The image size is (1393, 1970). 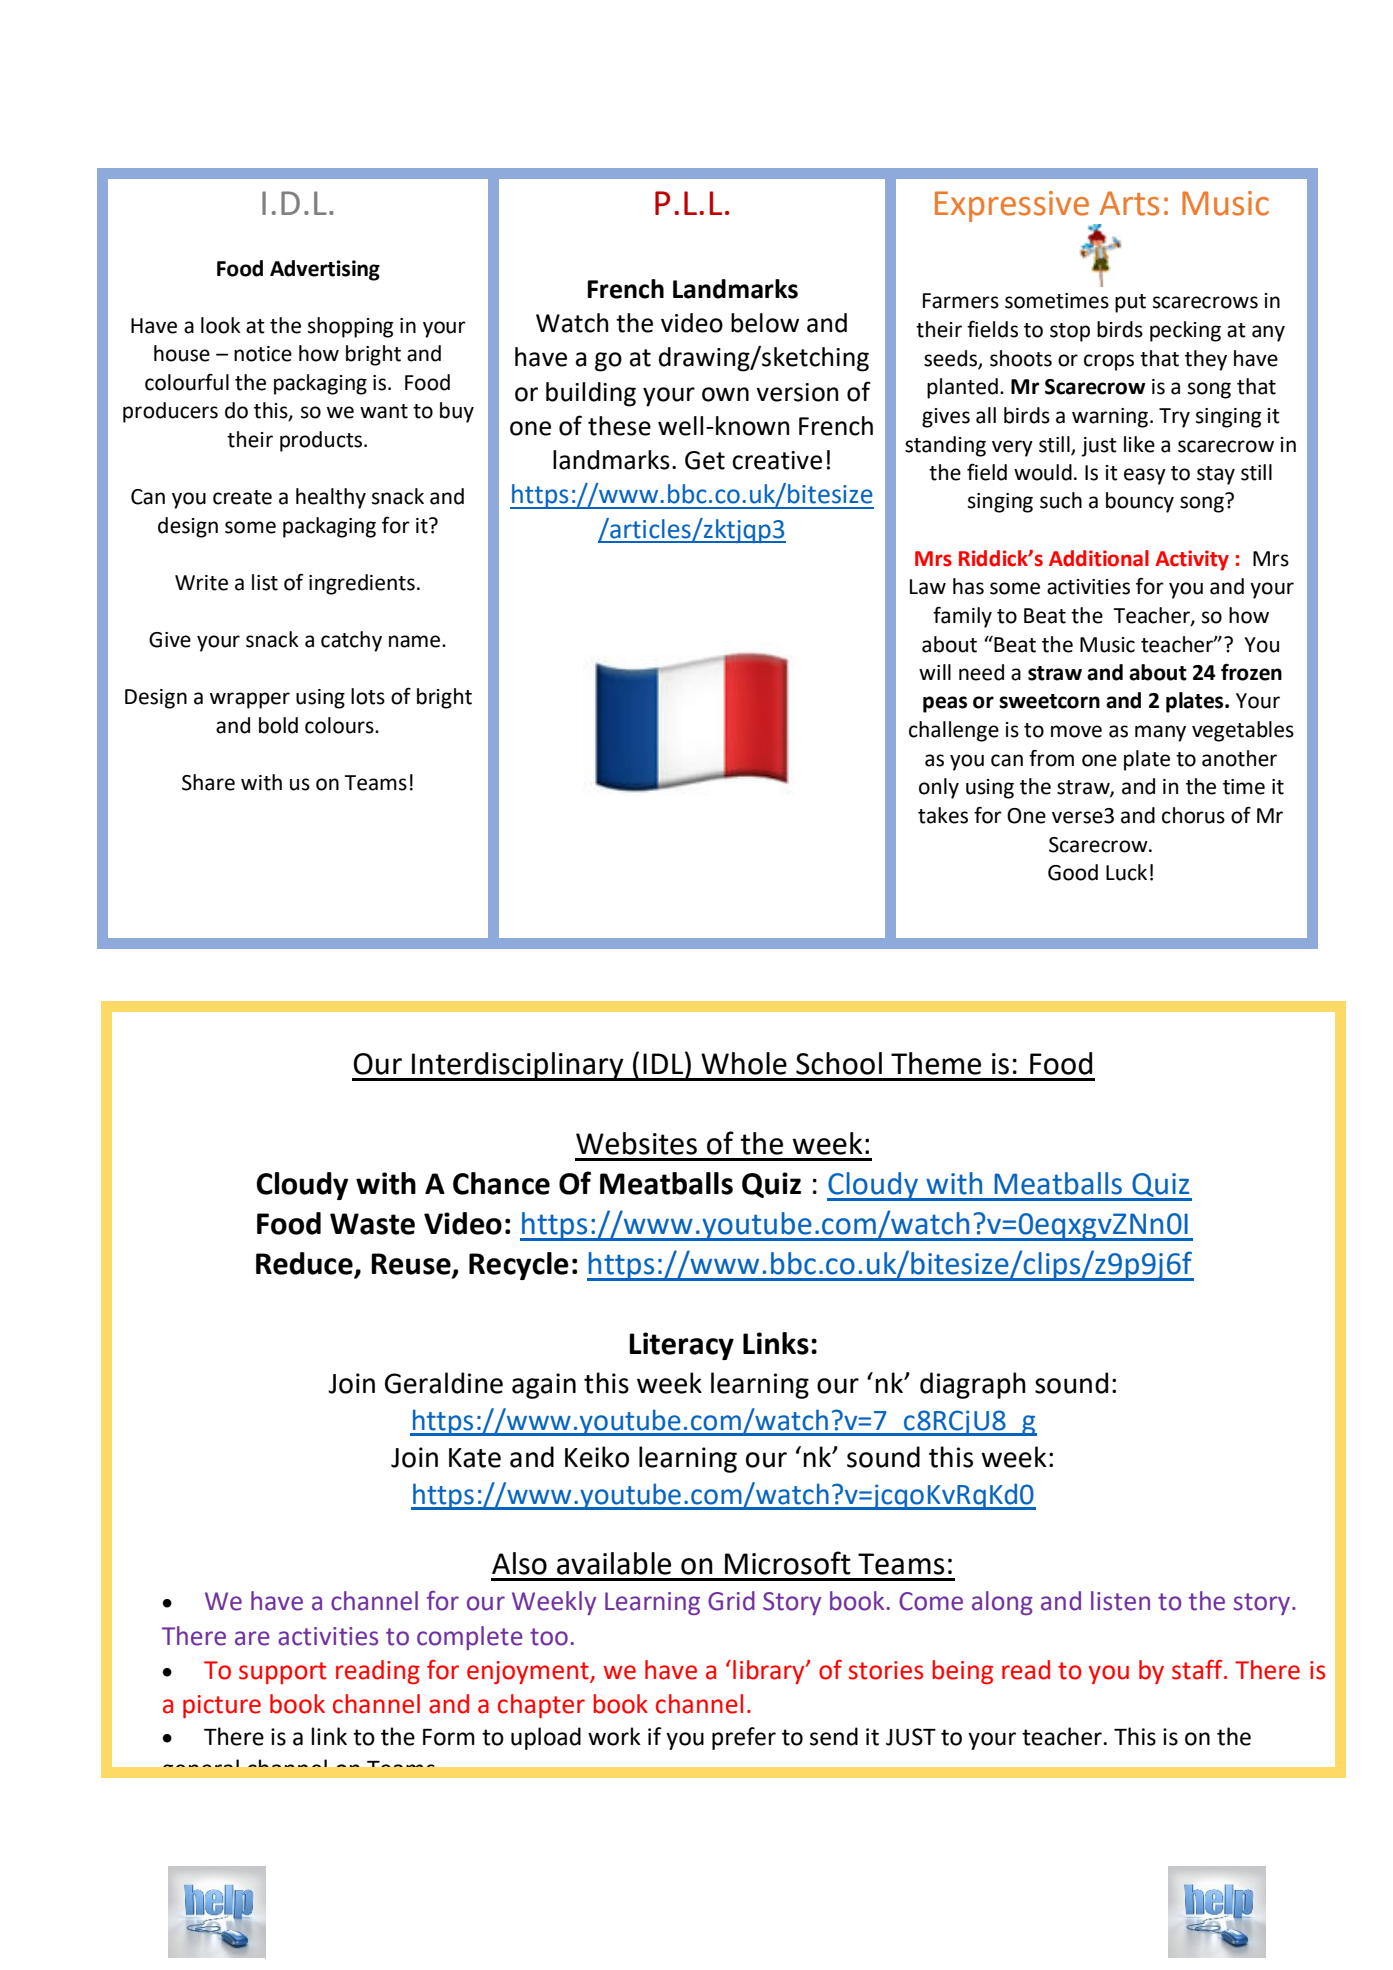 I want to click on picture, so click(x=222, y=1706).
